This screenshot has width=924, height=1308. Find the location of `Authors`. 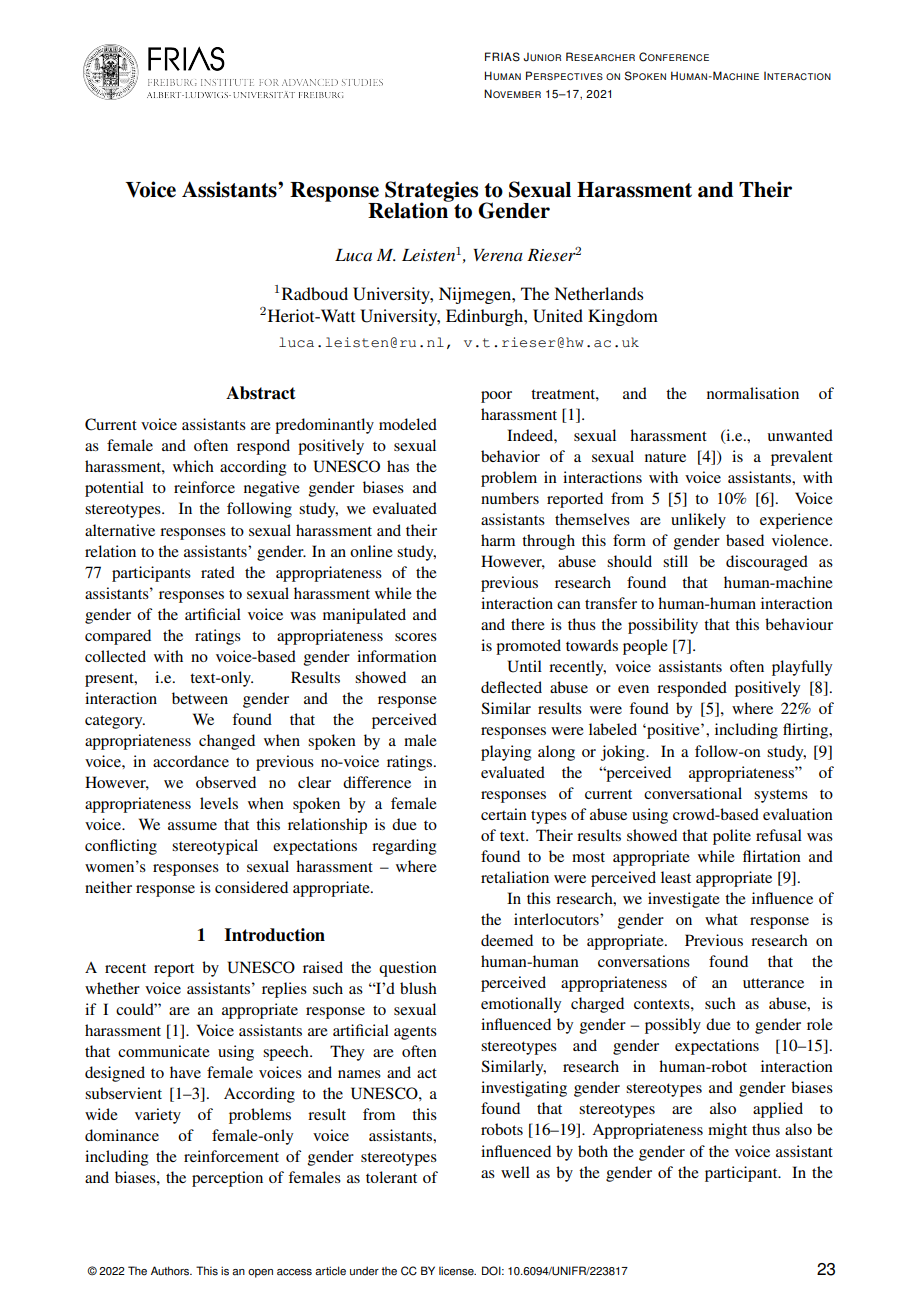

Authors is located at coordinates (171, 1271).
